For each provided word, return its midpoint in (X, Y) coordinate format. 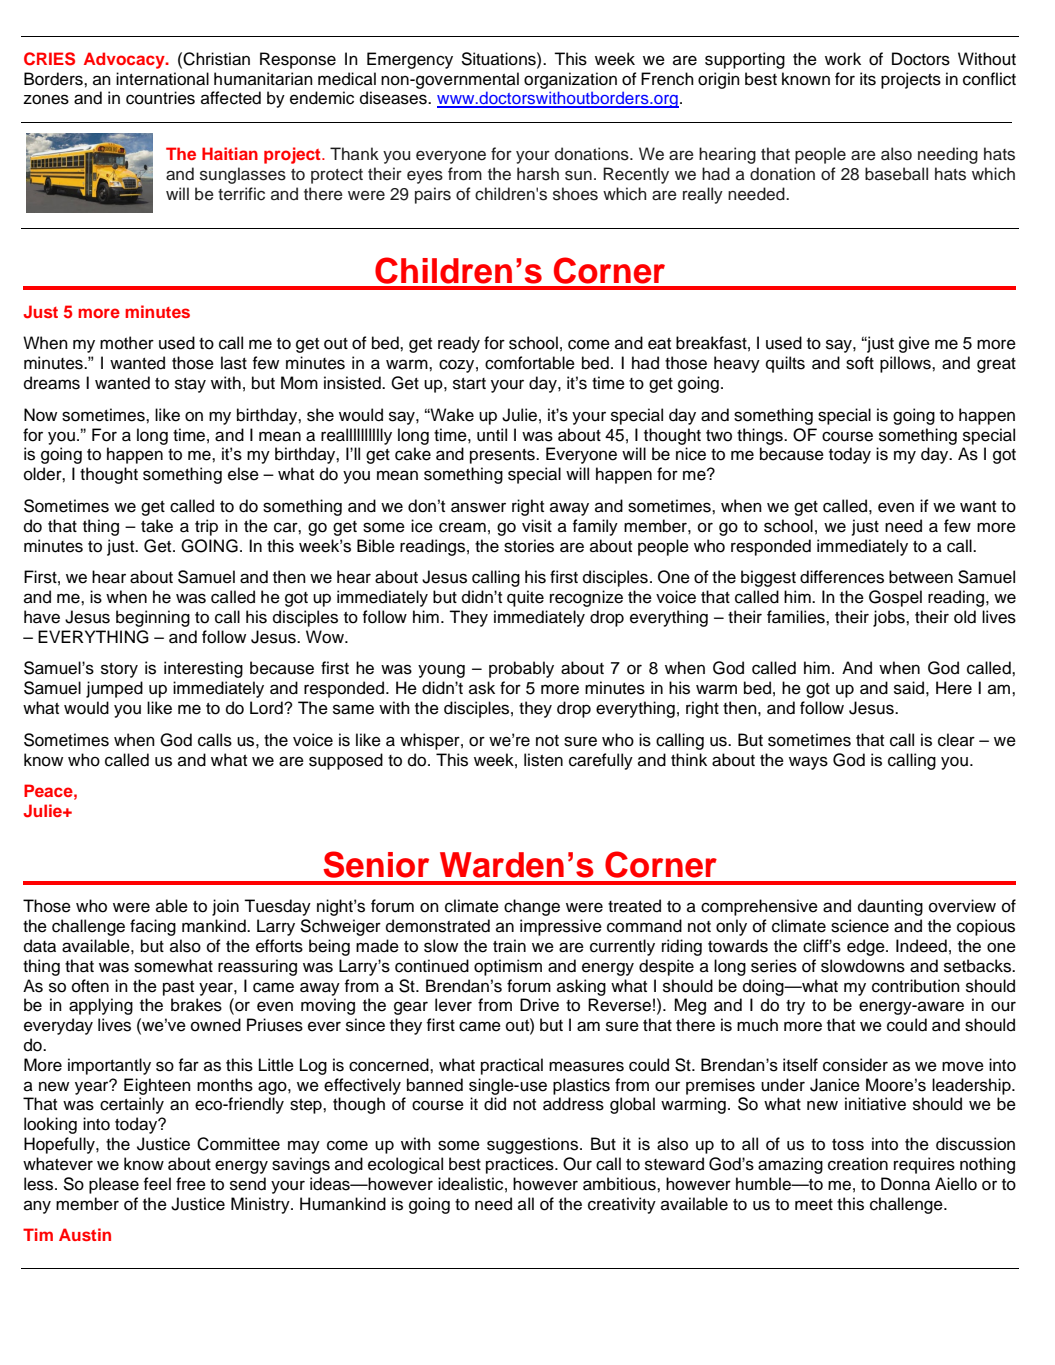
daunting (890, 907)
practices (521, 1165)
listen (543, 760)
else (243, 474)
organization (570, 80)
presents (503, 456)
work (843, 59)
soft (860, 363)
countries (160, 98)
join (225, 907)
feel (157, 1184)
